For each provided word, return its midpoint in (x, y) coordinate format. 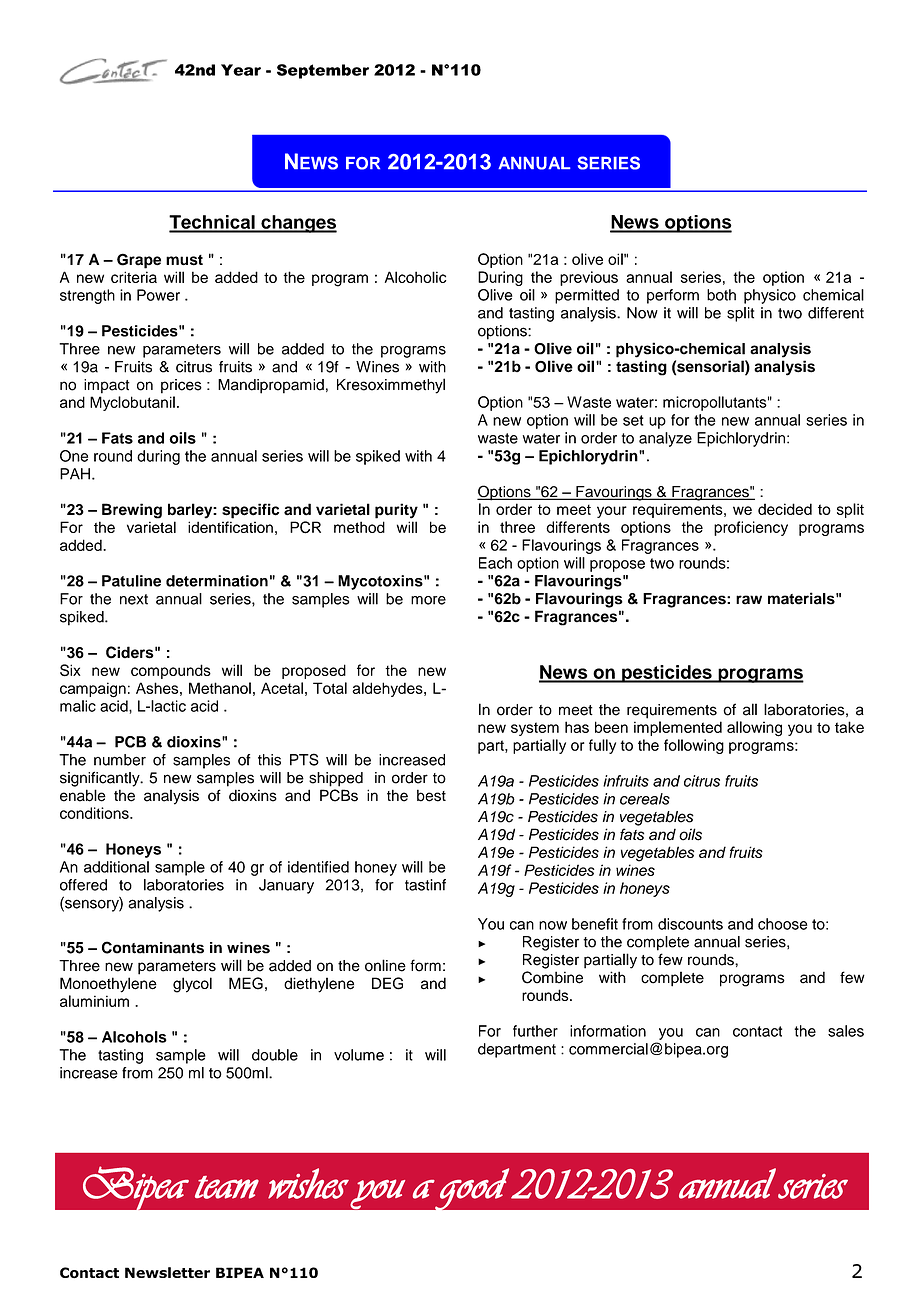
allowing (754, 729)
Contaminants (153, 947)
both (721, 295)
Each (495, 563)
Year (241, 70)
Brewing (132, 511)
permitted (587, 296)
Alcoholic (415, 277)
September (323, 71)
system (535, 729)
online (385, 965)
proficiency (751, 528)
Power (158, 295)
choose (783, 924)
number (120, 760)
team (227, 1187)
